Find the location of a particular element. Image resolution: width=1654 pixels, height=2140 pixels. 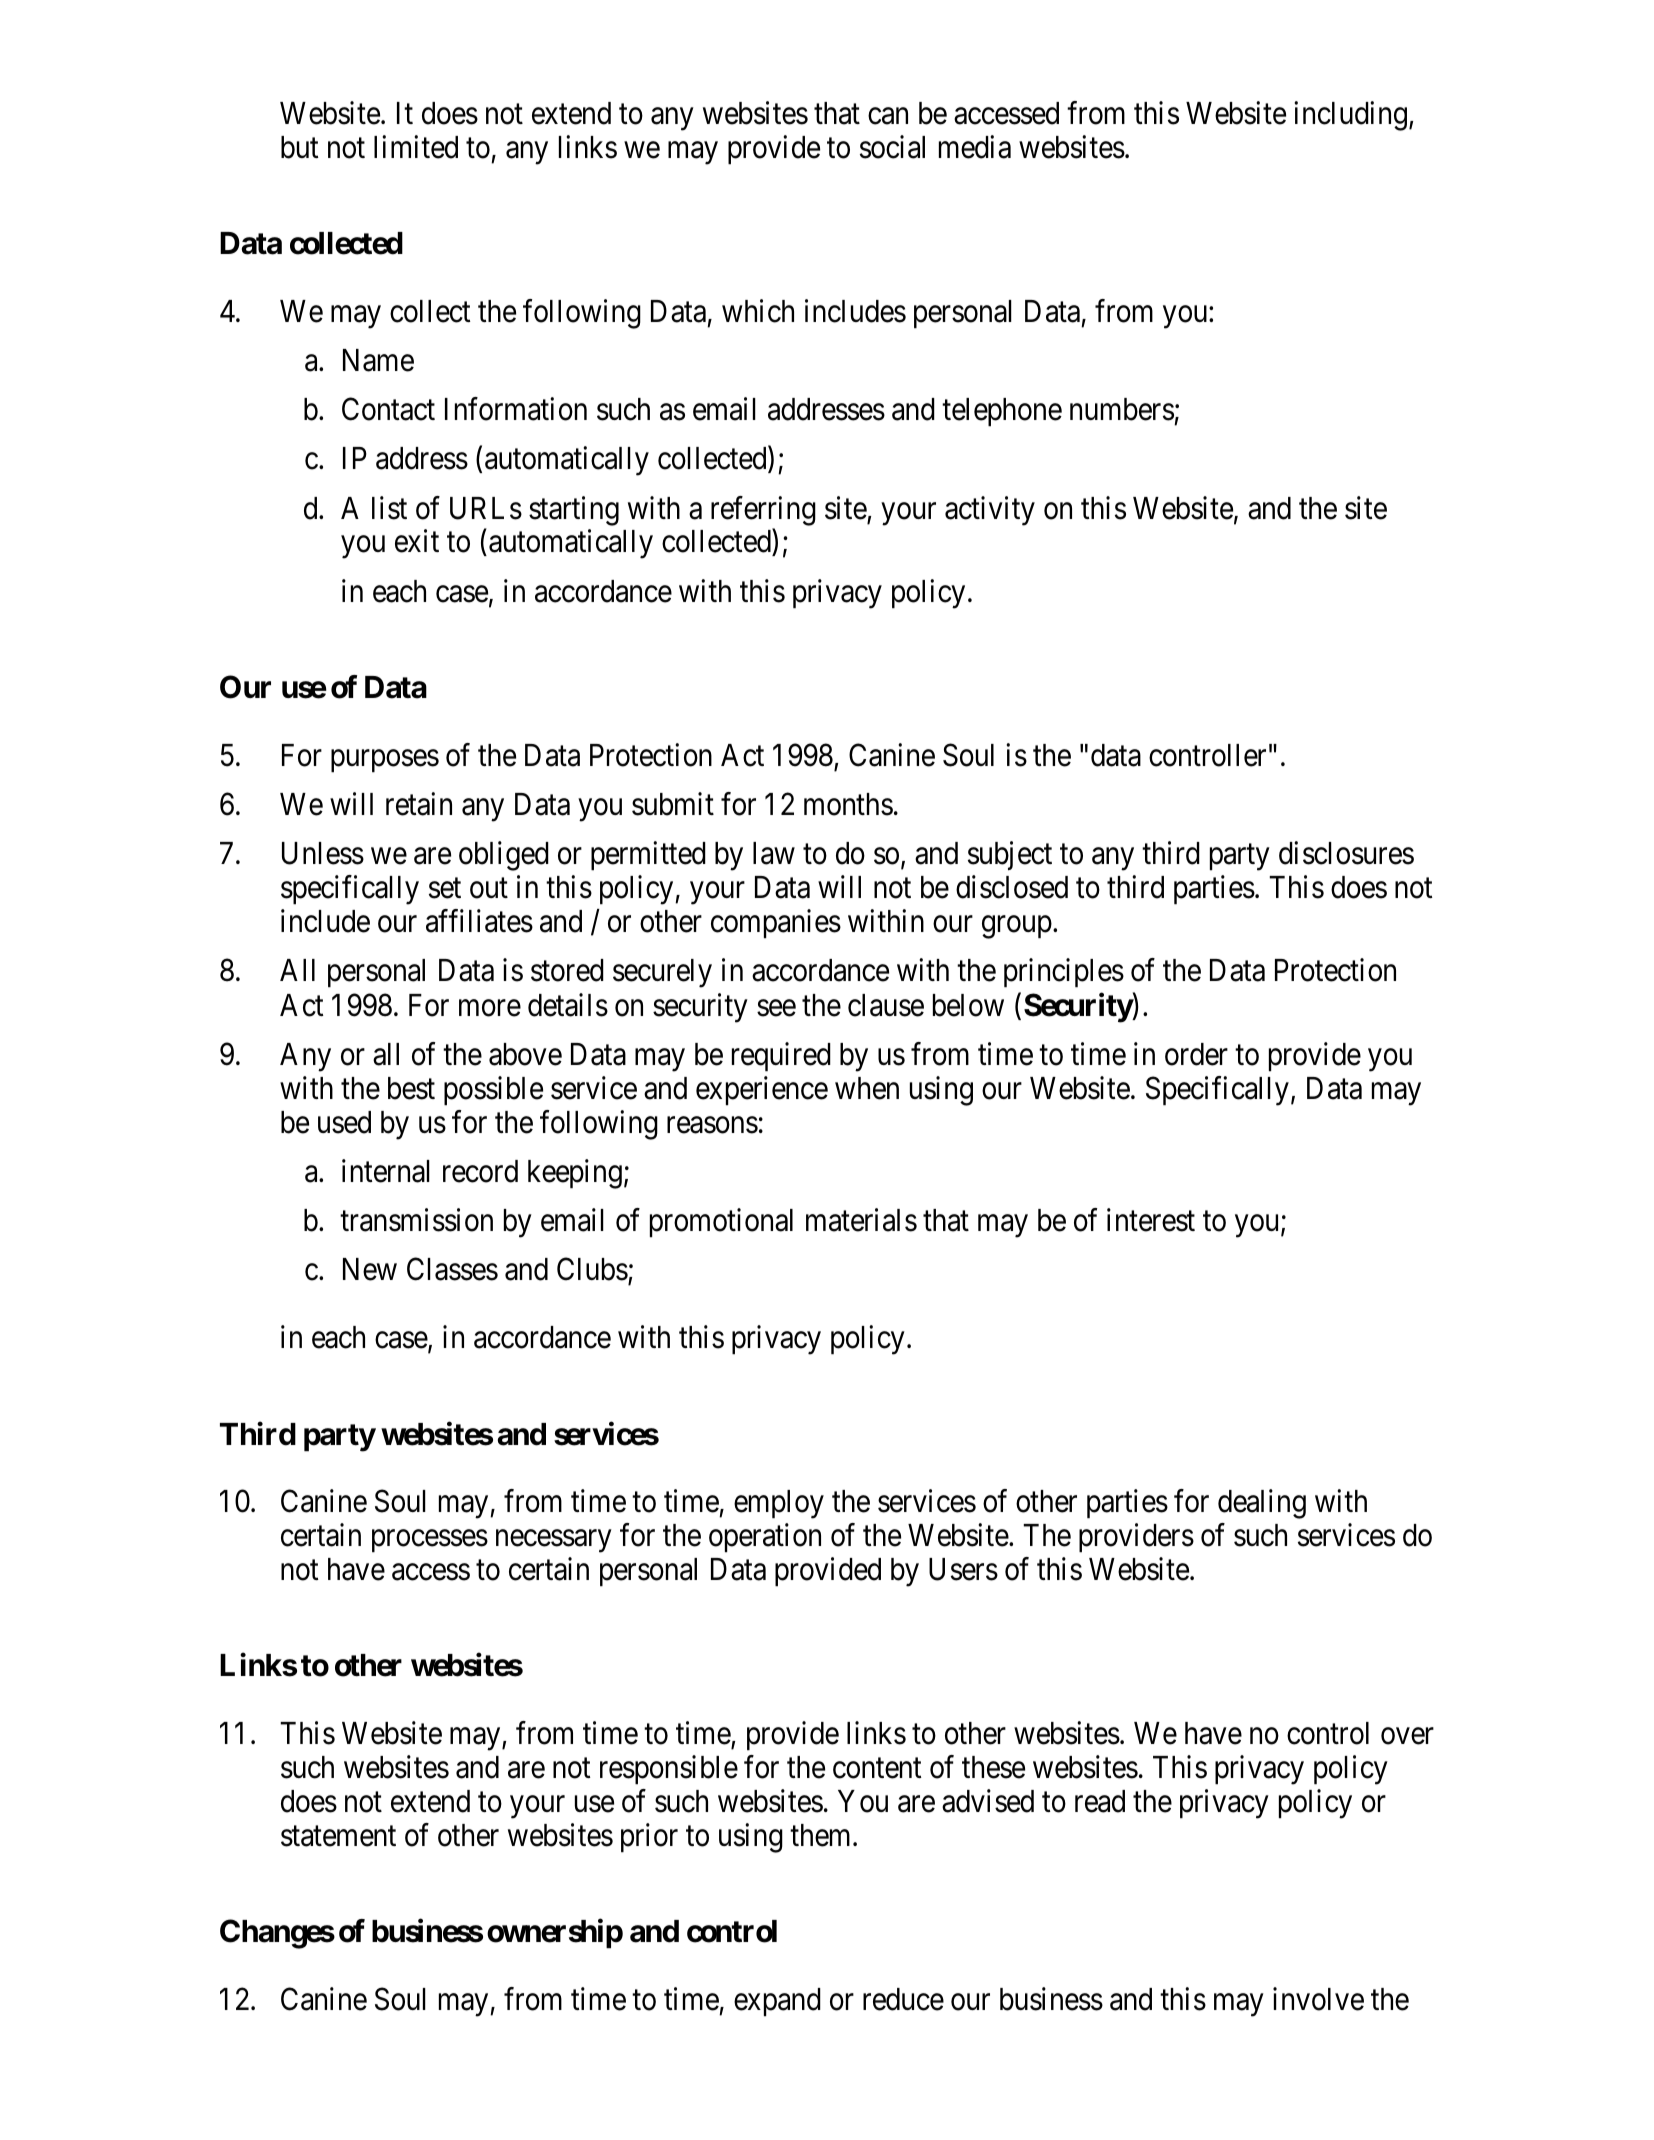

statement is located at coordinates (338, 1836).
